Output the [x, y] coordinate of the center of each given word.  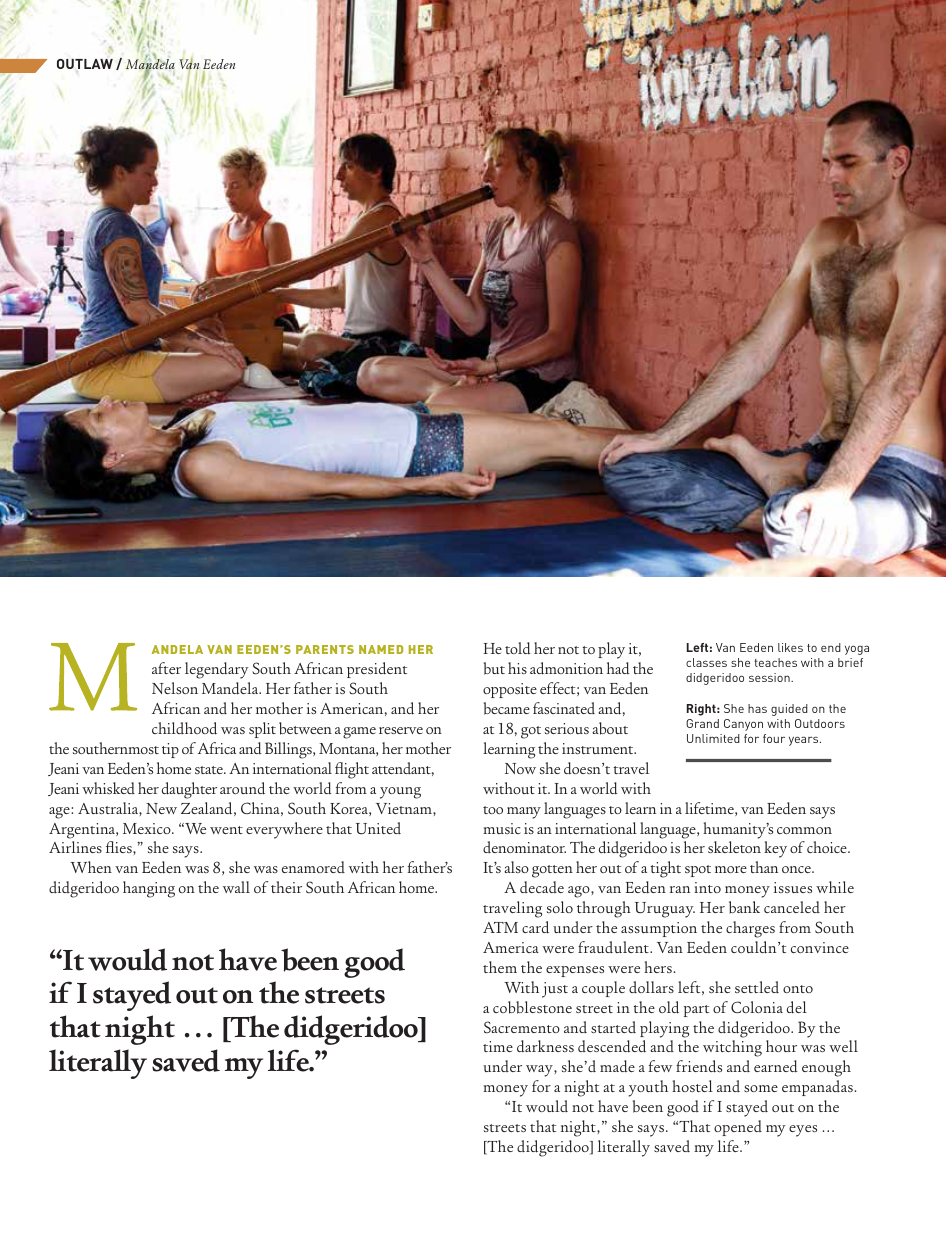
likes [790, 647]
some [761, 1088]
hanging [149, 889]
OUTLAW [85, 64]
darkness [545, 1046]
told [518, 648]
